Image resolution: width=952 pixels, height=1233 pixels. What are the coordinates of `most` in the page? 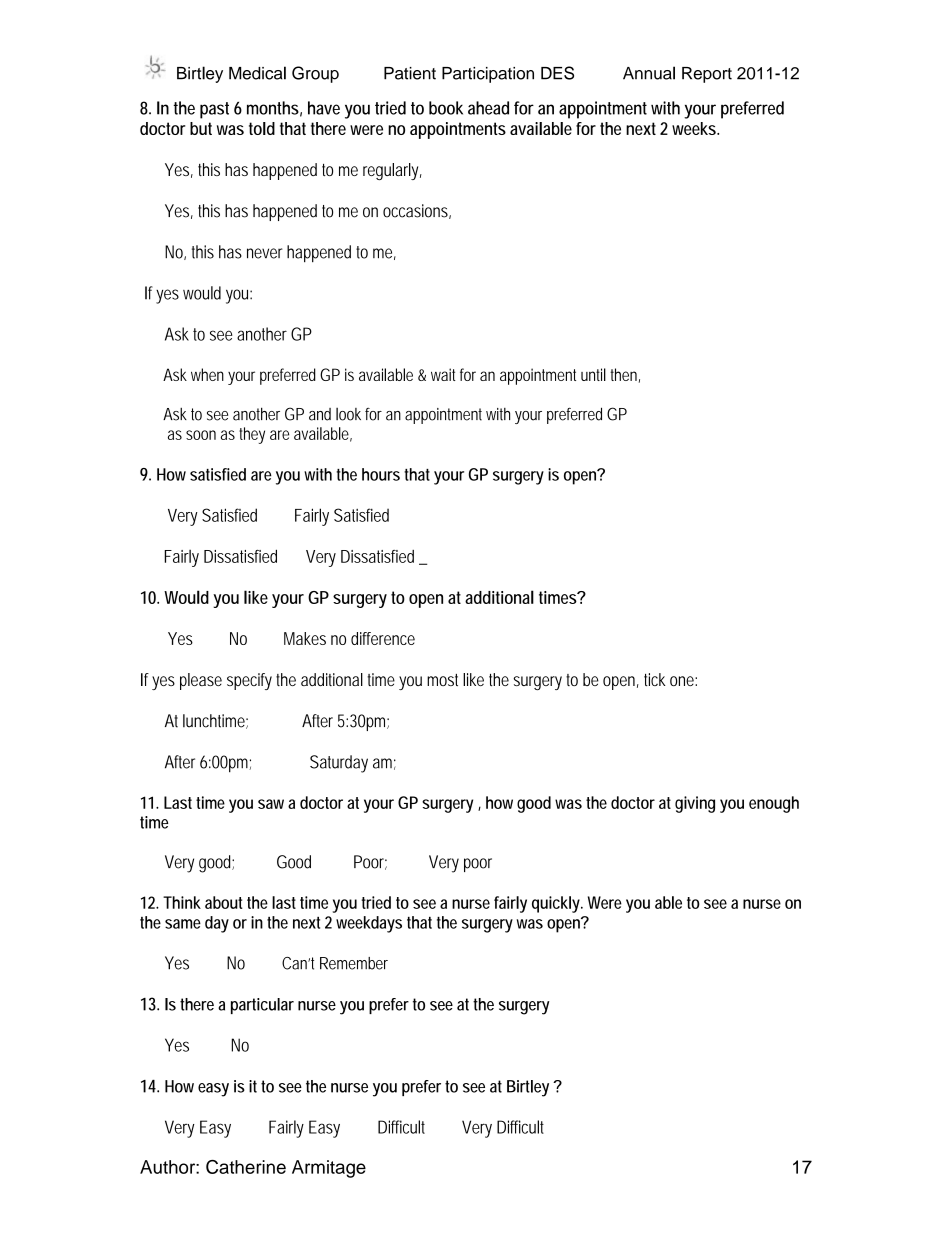 It's located at (442, 680).
